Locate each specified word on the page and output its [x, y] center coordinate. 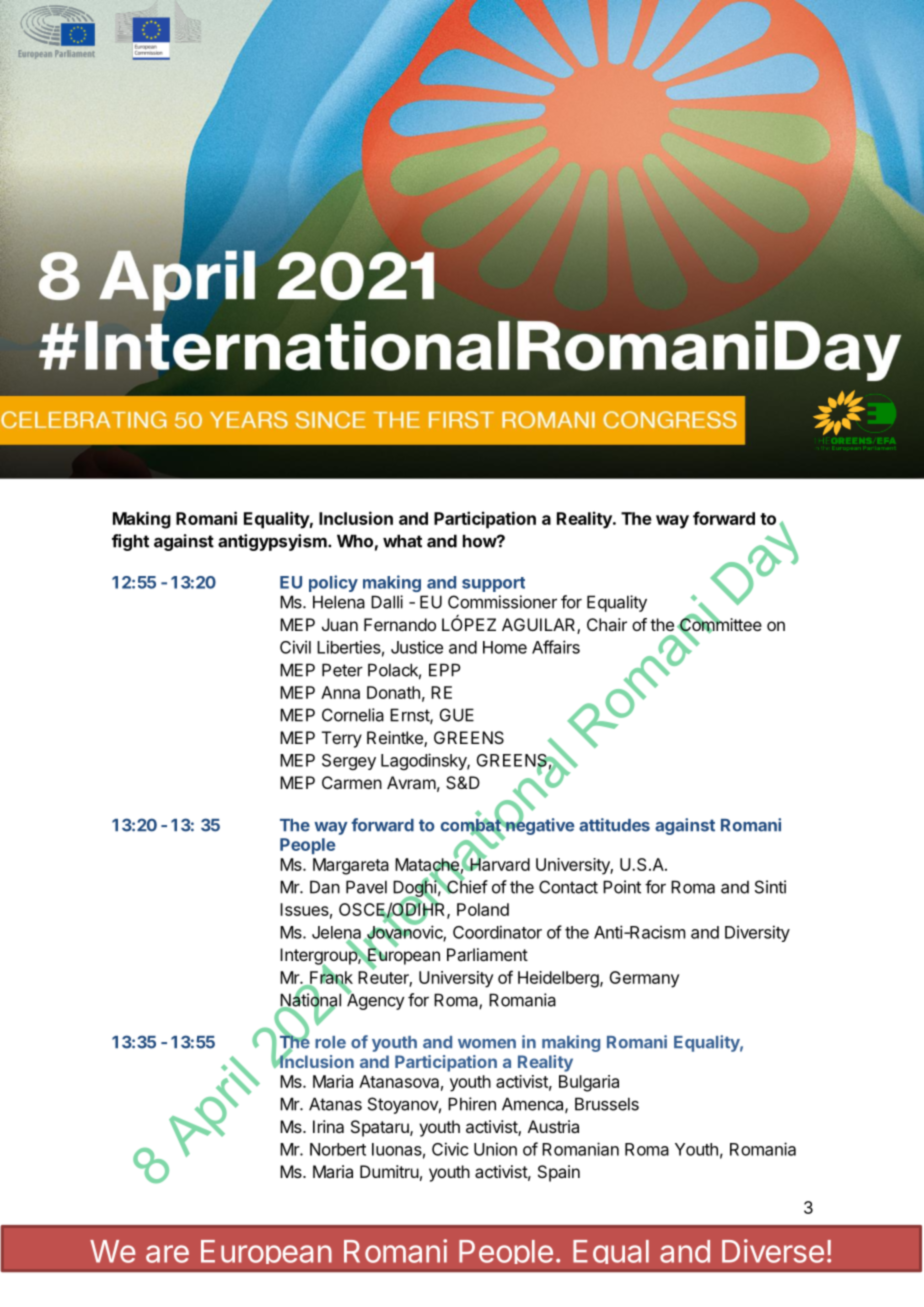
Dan [325, 887]
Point [622, 887]
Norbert [338, 1149]
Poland [483, 909]
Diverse [773, 1251]
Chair [607, 624]
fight [130, 542]
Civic [450, 1149]
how [480, 541]
